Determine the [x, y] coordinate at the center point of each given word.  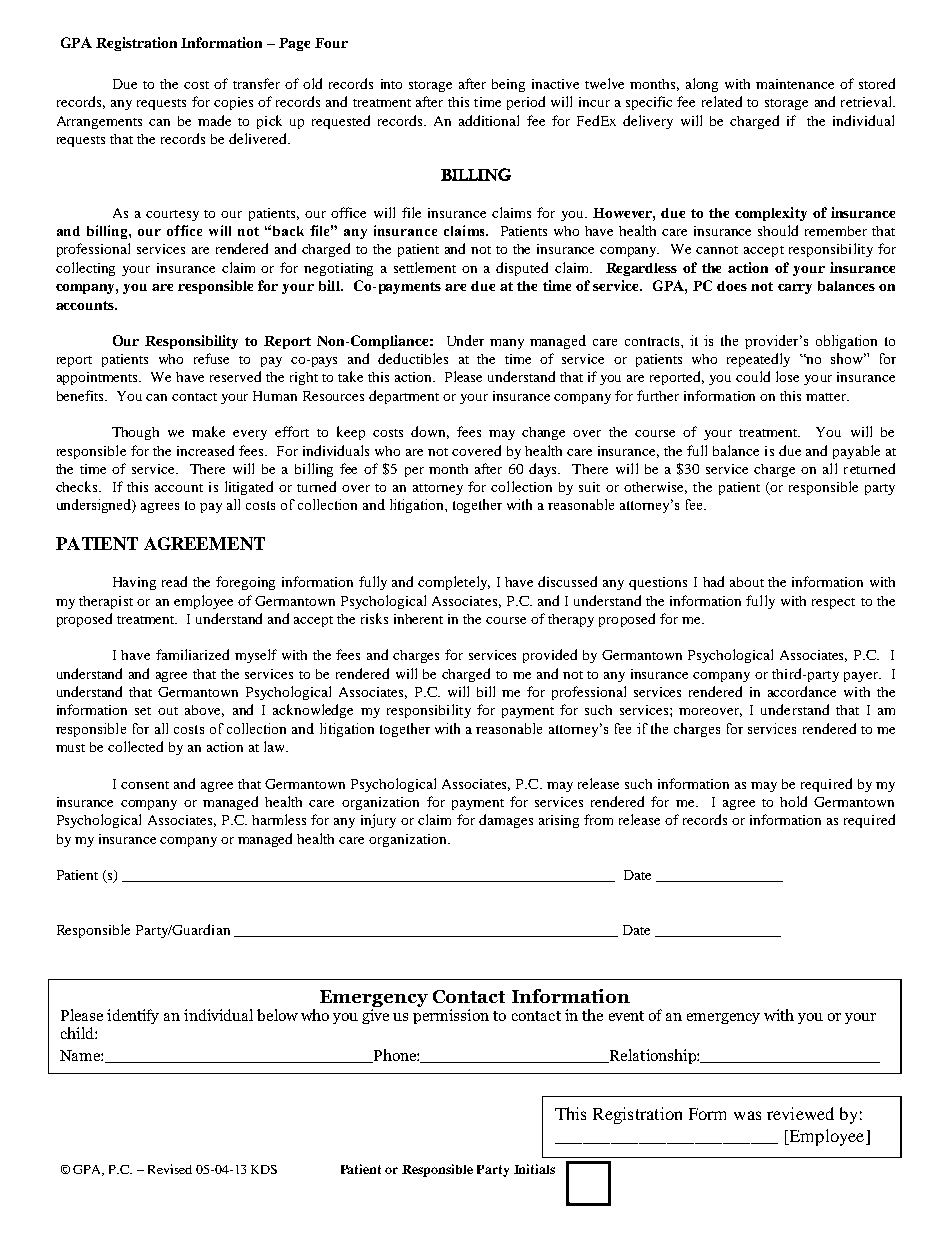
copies [233, 103]
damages [506, 821]
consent [145, 785]
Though [135, 433]
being [508, 85]
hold [793, 801]
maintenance [795, 84]
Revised [170, 1169]
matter [827, 397]
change [543, 433]
